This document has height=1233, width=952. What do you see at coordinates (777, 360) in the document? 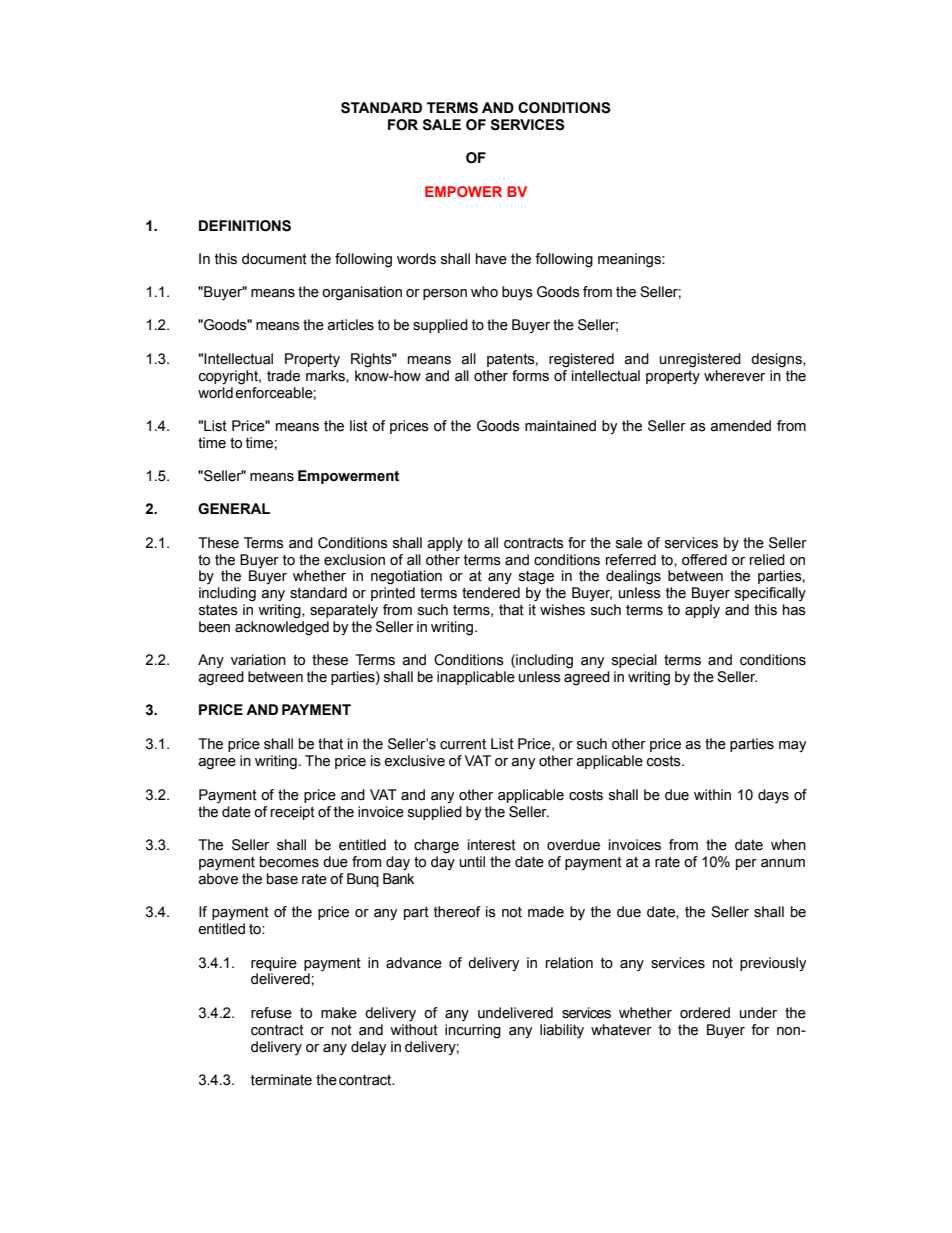
I see `designs` at bounding box center [777, 360].
